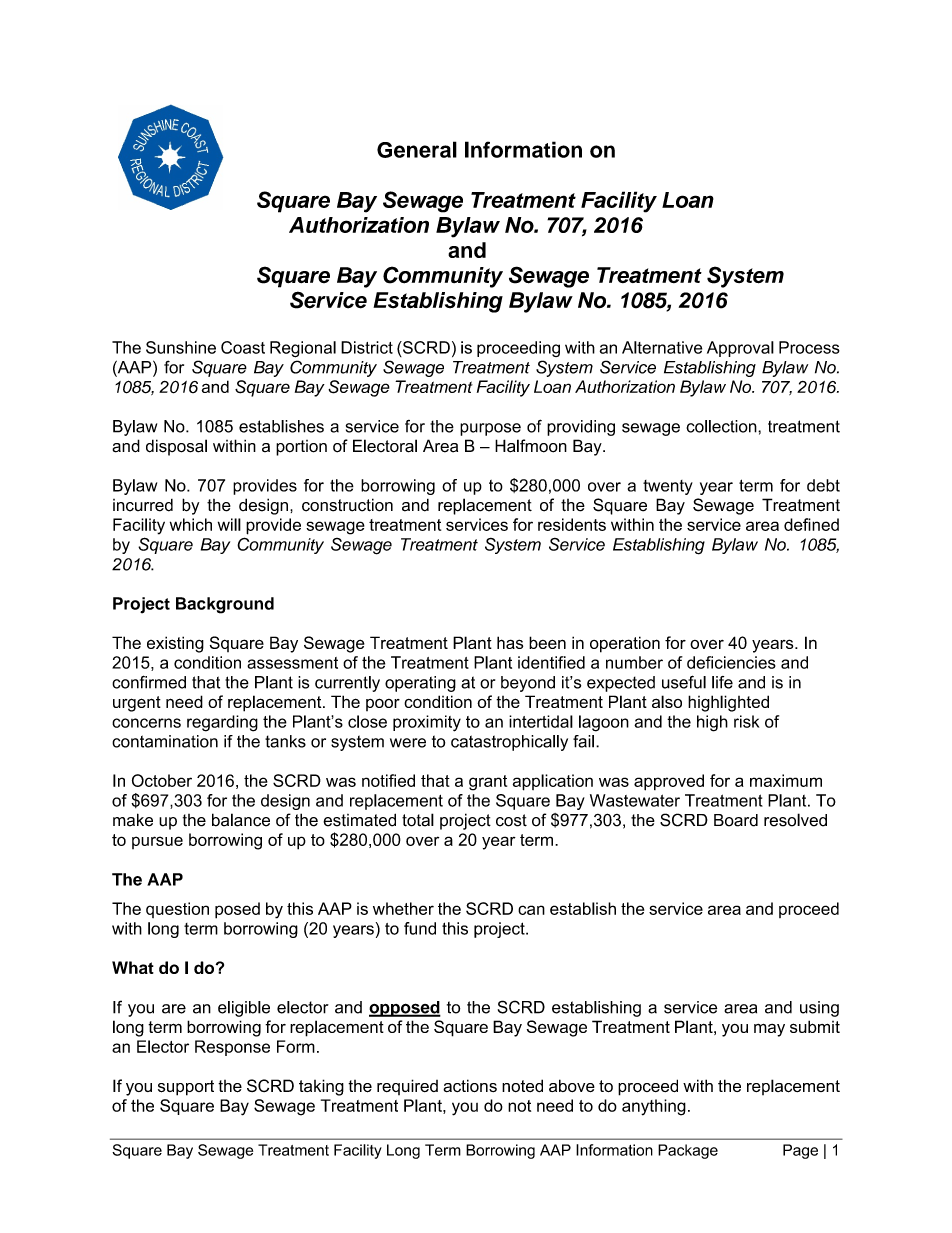 The width and height of the screenshot is (952, 1233). What do you see at coordinates (367, 347) in the screenshot?
I see `District` at bounding box center [367, 347].
